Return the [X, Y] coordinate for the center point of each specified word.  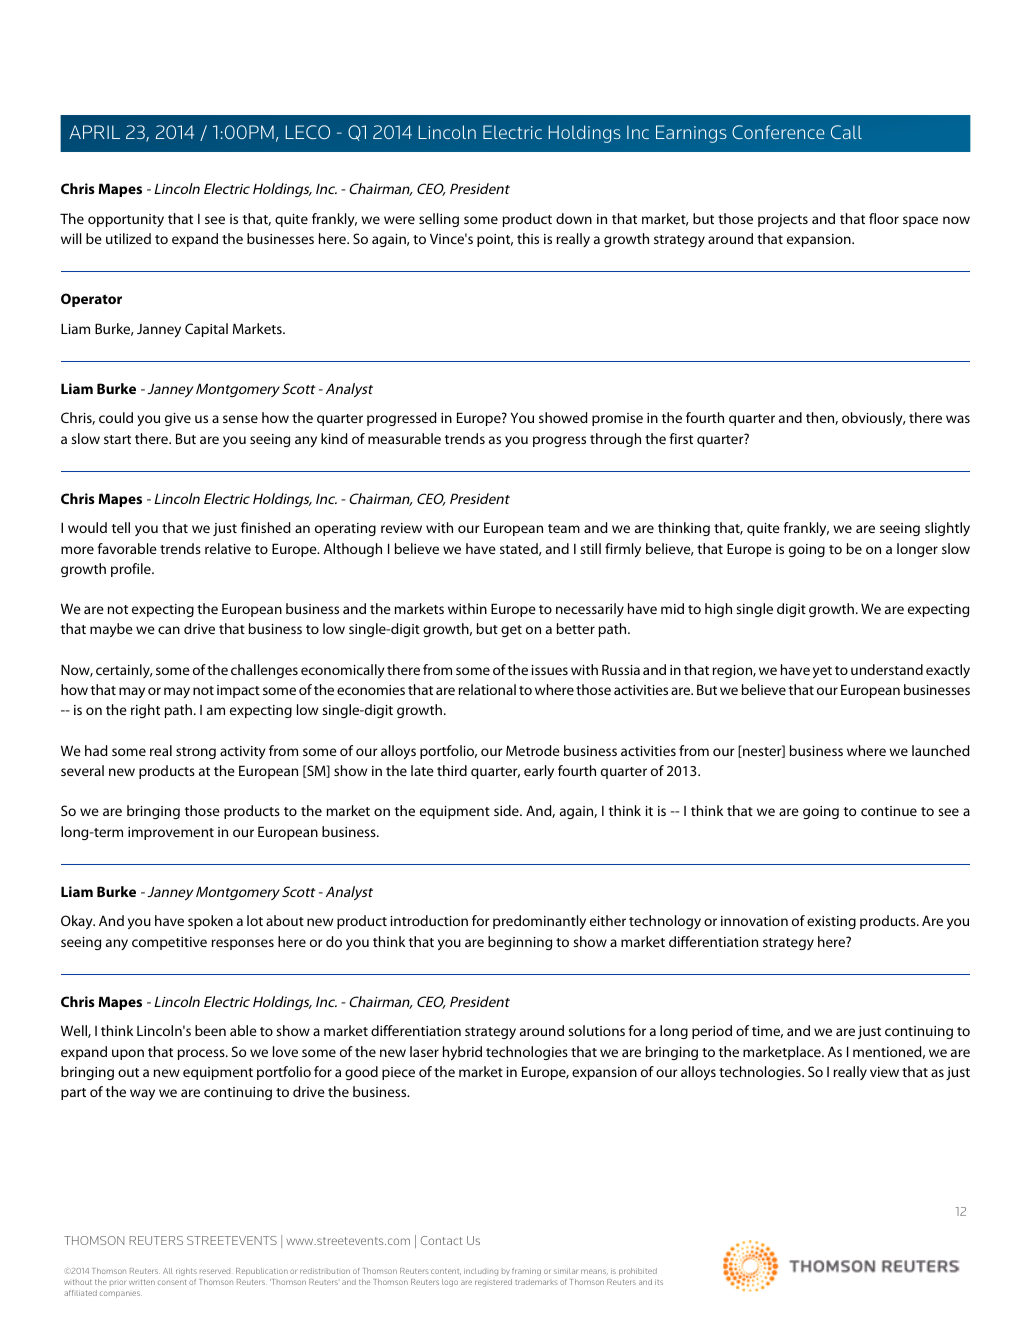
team [564, 528]
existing [831, 922]
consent [172, 1282]
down [574, 218]
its [659, 1282]
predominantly [539, 922]
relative [228, 548]
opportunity [126, 220]
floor [884, 218]
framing [526, 1272]
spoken [210, 922]
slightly [947, 529]
